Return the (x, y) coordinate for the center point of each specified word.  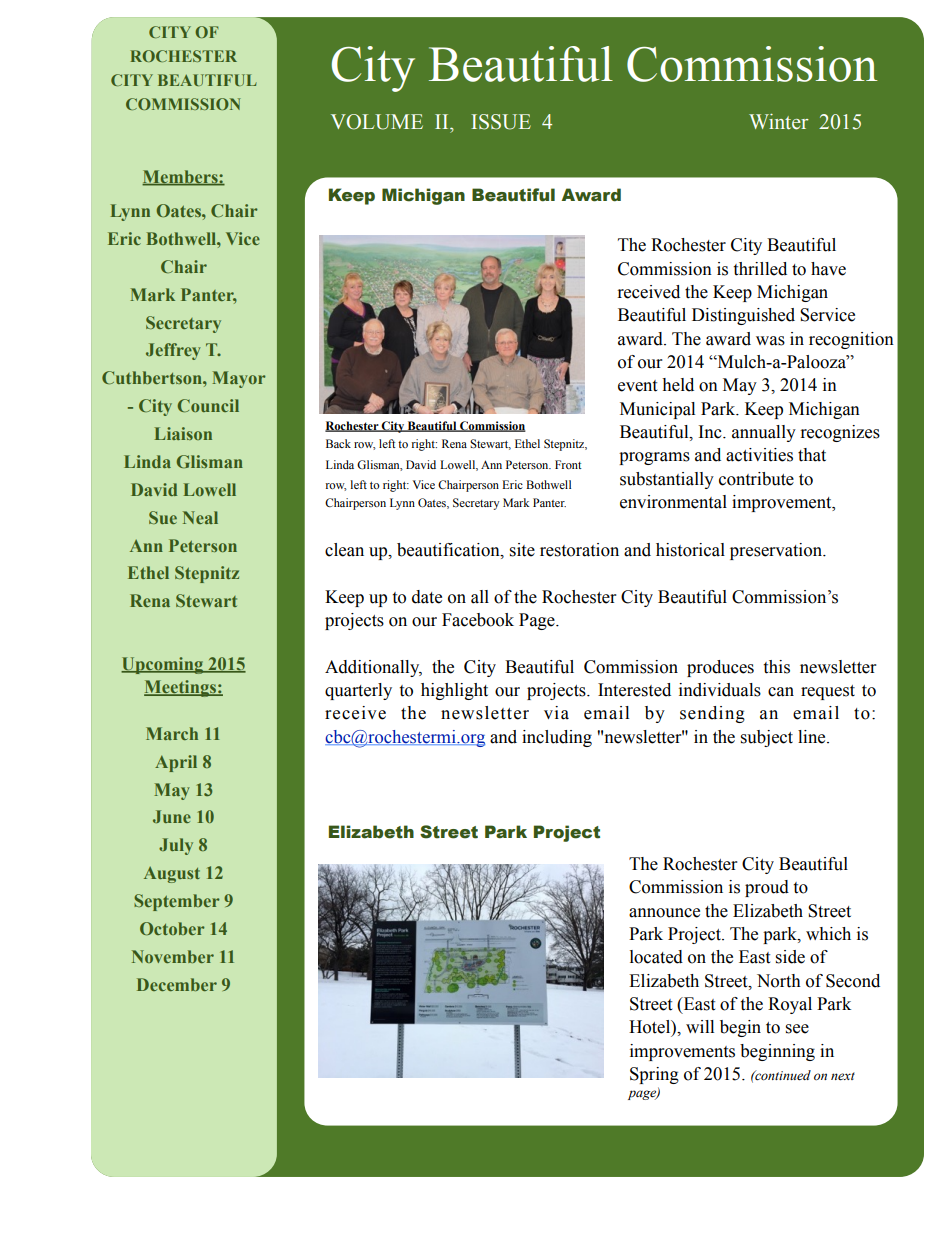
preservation (777, 551)
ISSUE (501, 122)
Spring (654, 1075)
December (177, 984)
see (797, 1029)
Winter (779, 122)
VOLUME (377, 122)
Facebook (478, 620)
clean (344, 550)
